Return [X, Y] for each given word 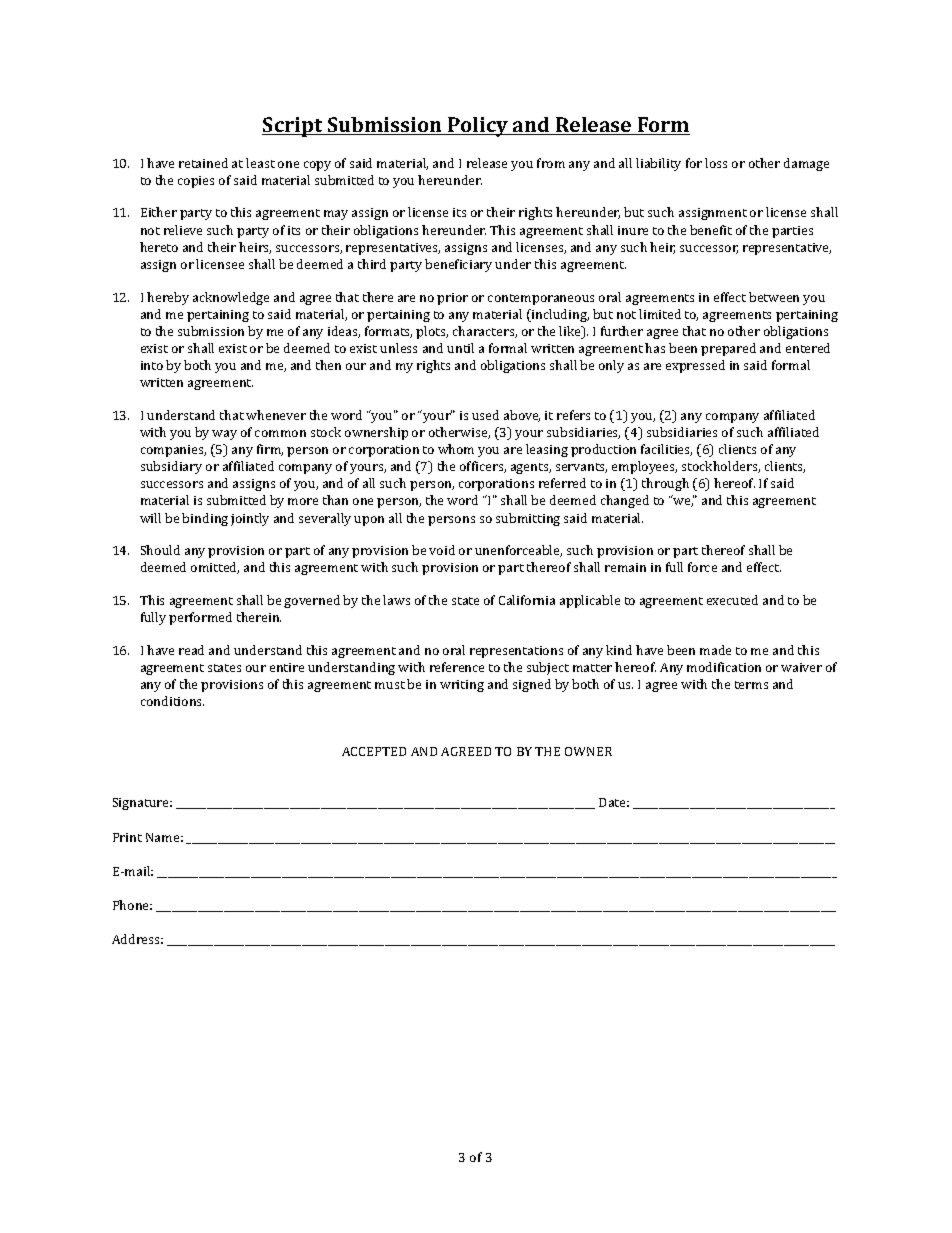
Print [127, 837]
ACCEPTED [374, 751]
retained [203, 163]
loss [716, 163]
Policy [478, 127]
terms [751, 685]
